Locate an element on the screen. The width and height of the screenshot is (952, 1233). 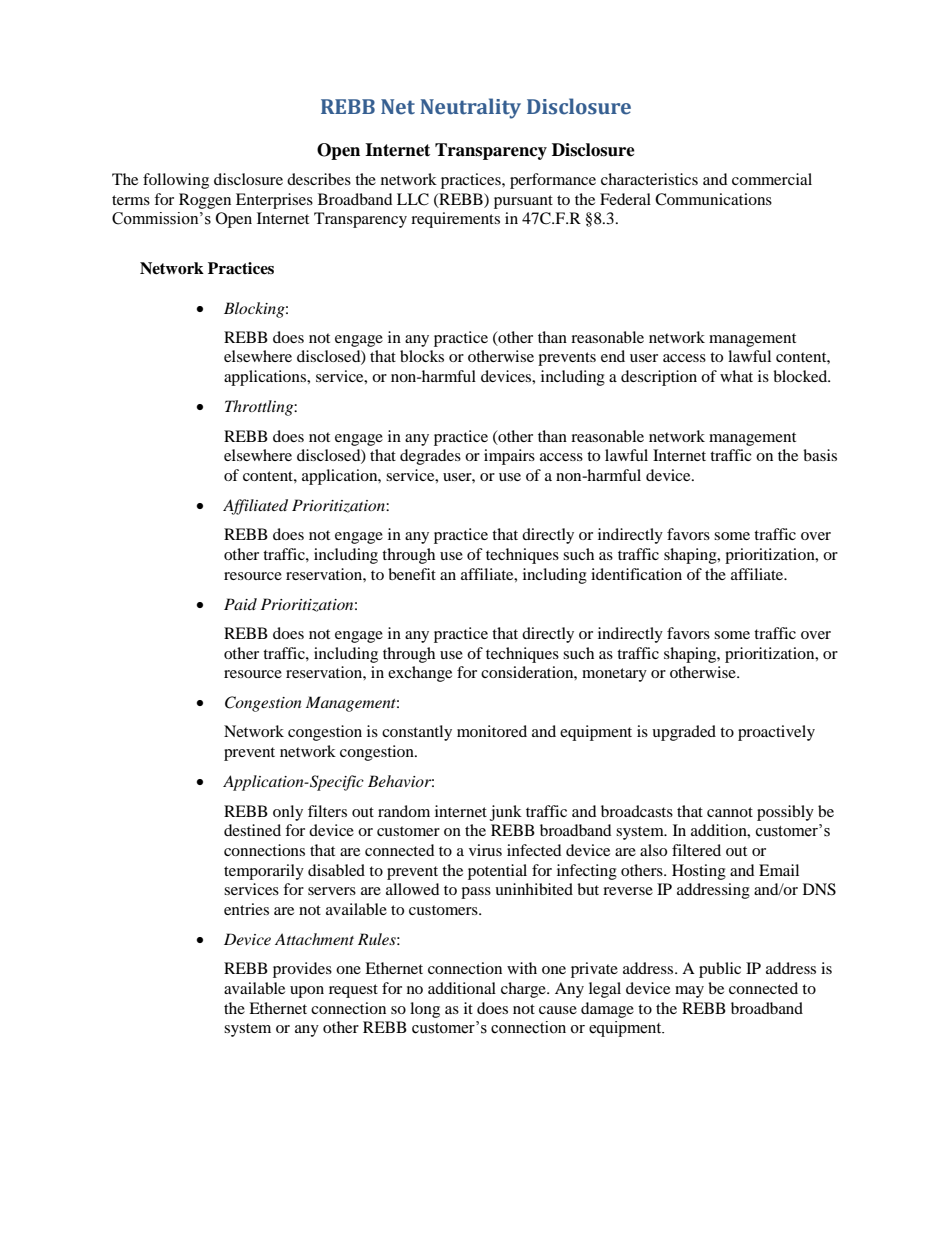
benefit is located at coordinates (412, 574).
